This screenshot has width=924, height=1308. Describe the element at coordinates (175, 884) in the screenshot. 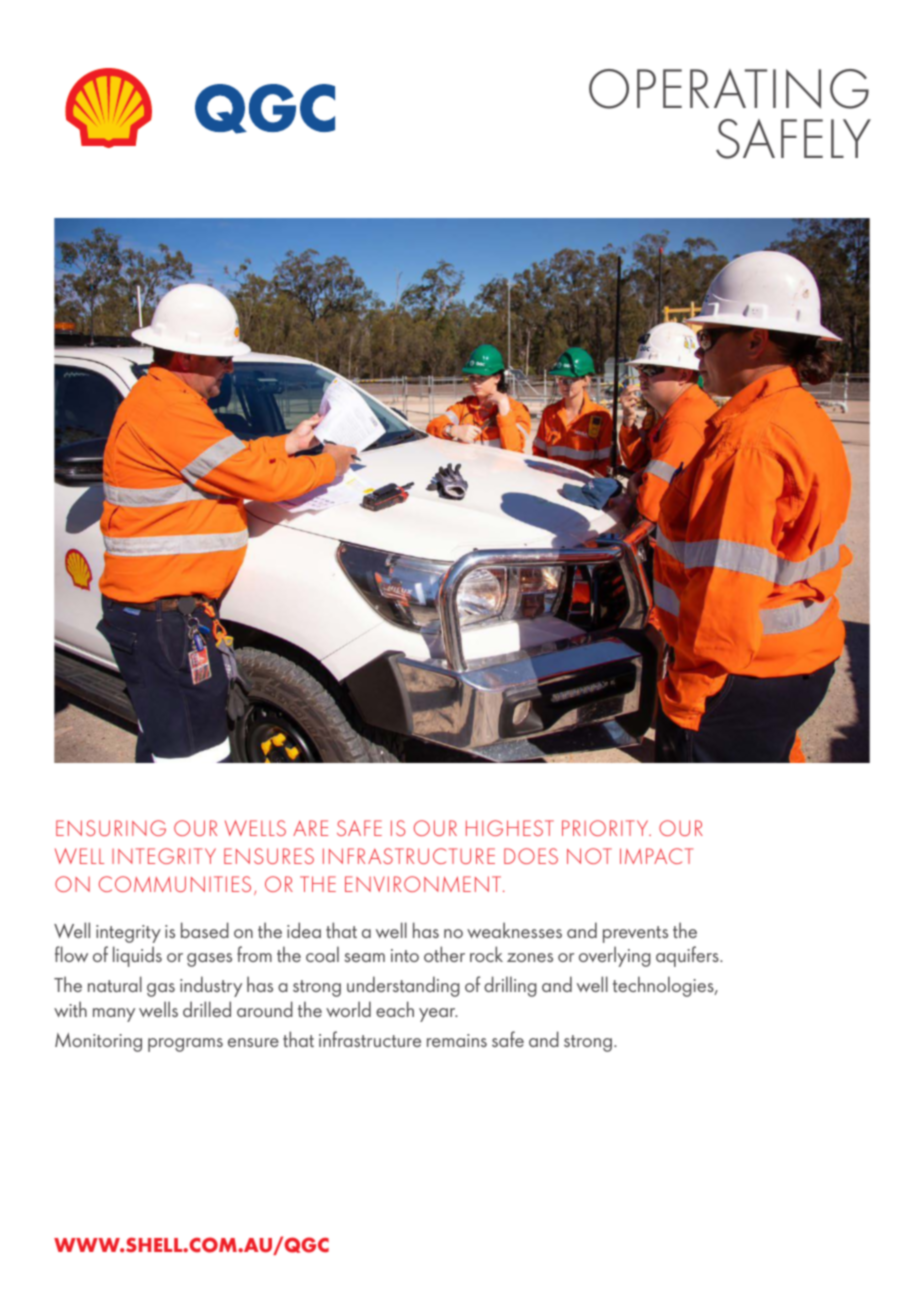

I see `COMMUNITIES` at that location.
